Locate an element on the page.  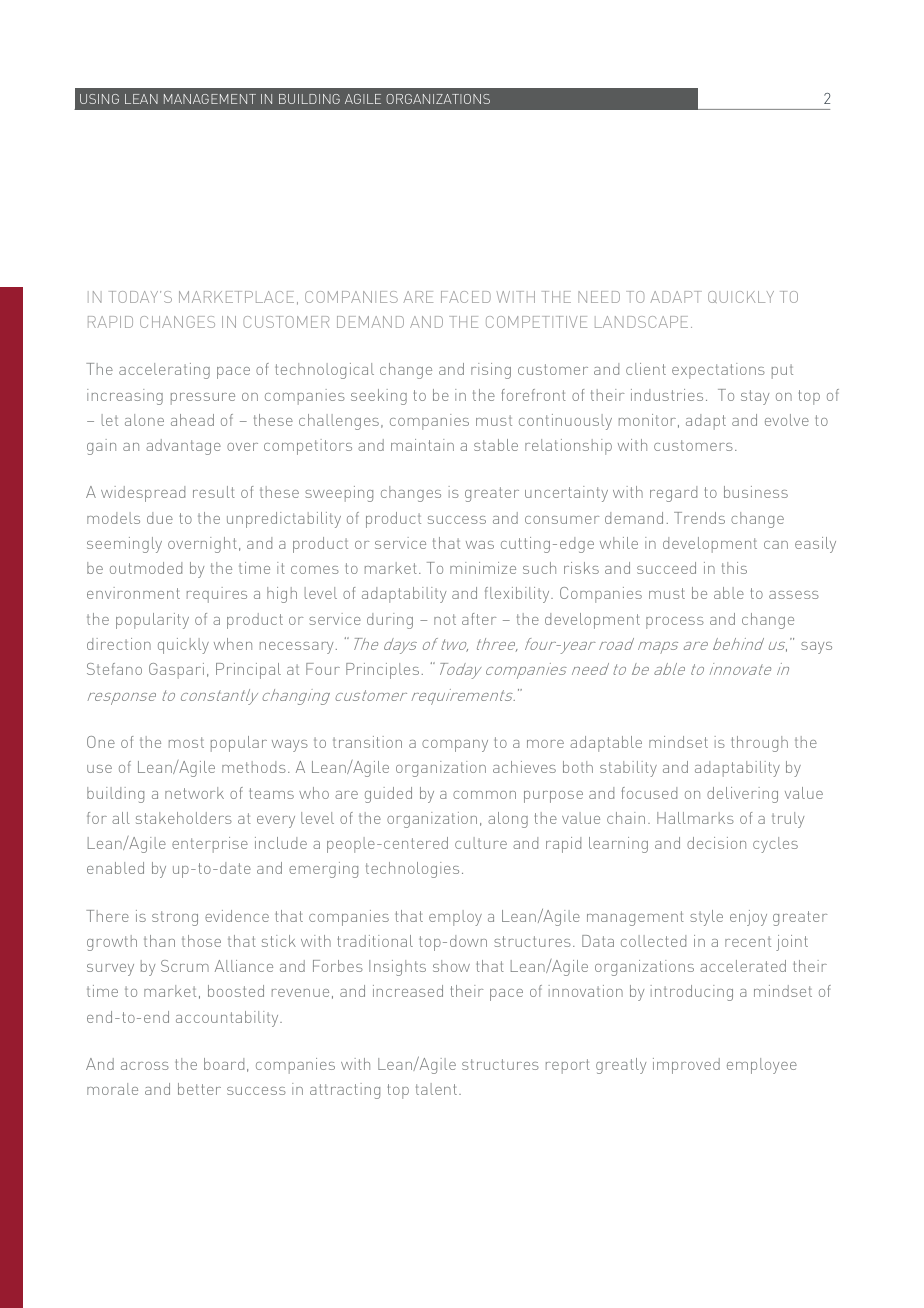
board is located at coordinates (224, 1064).
